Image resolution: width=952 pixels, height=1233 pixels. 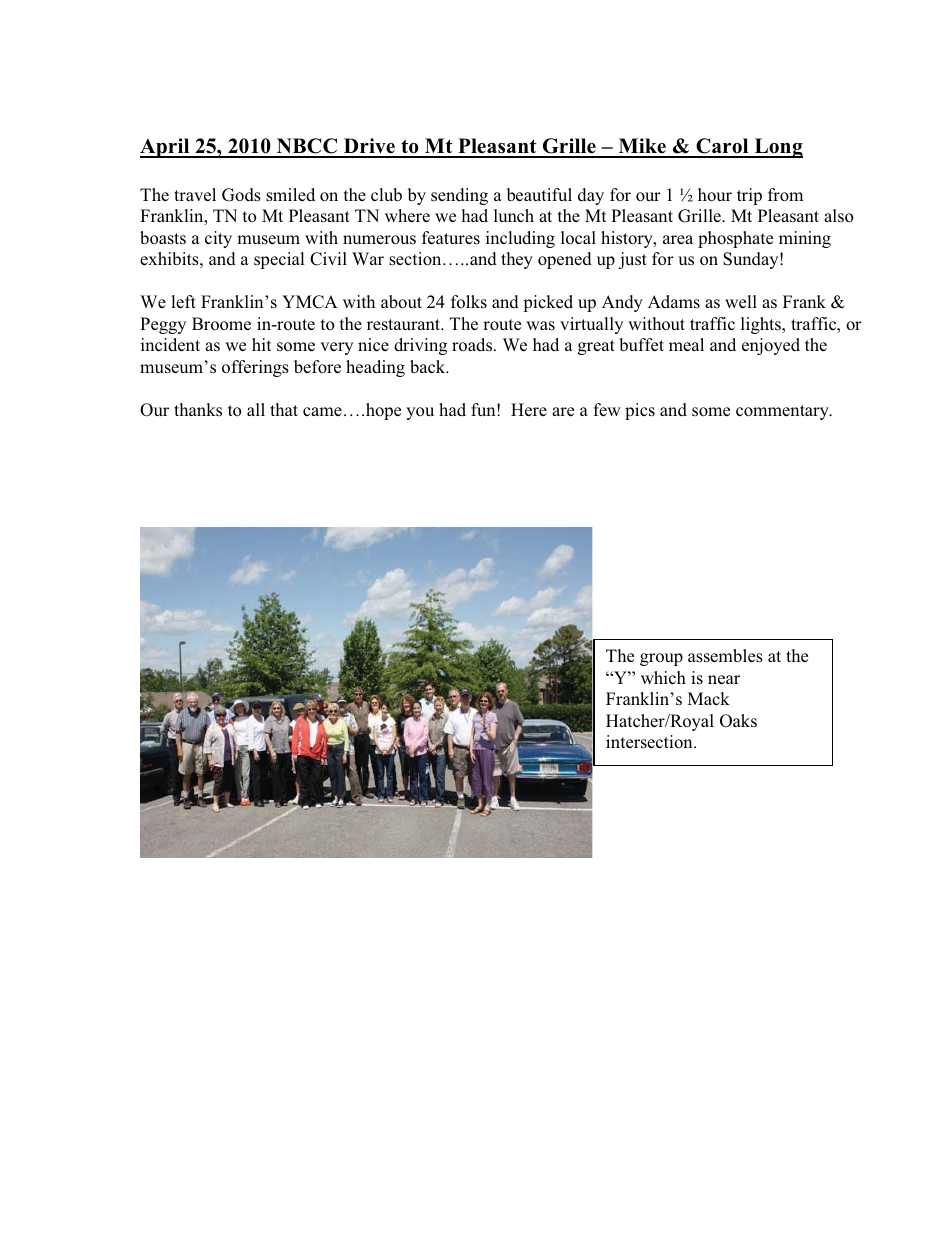 What do you see at coordinates (663, 678) in the screenshot?
I see `which` at bounding box center [663, 678].
